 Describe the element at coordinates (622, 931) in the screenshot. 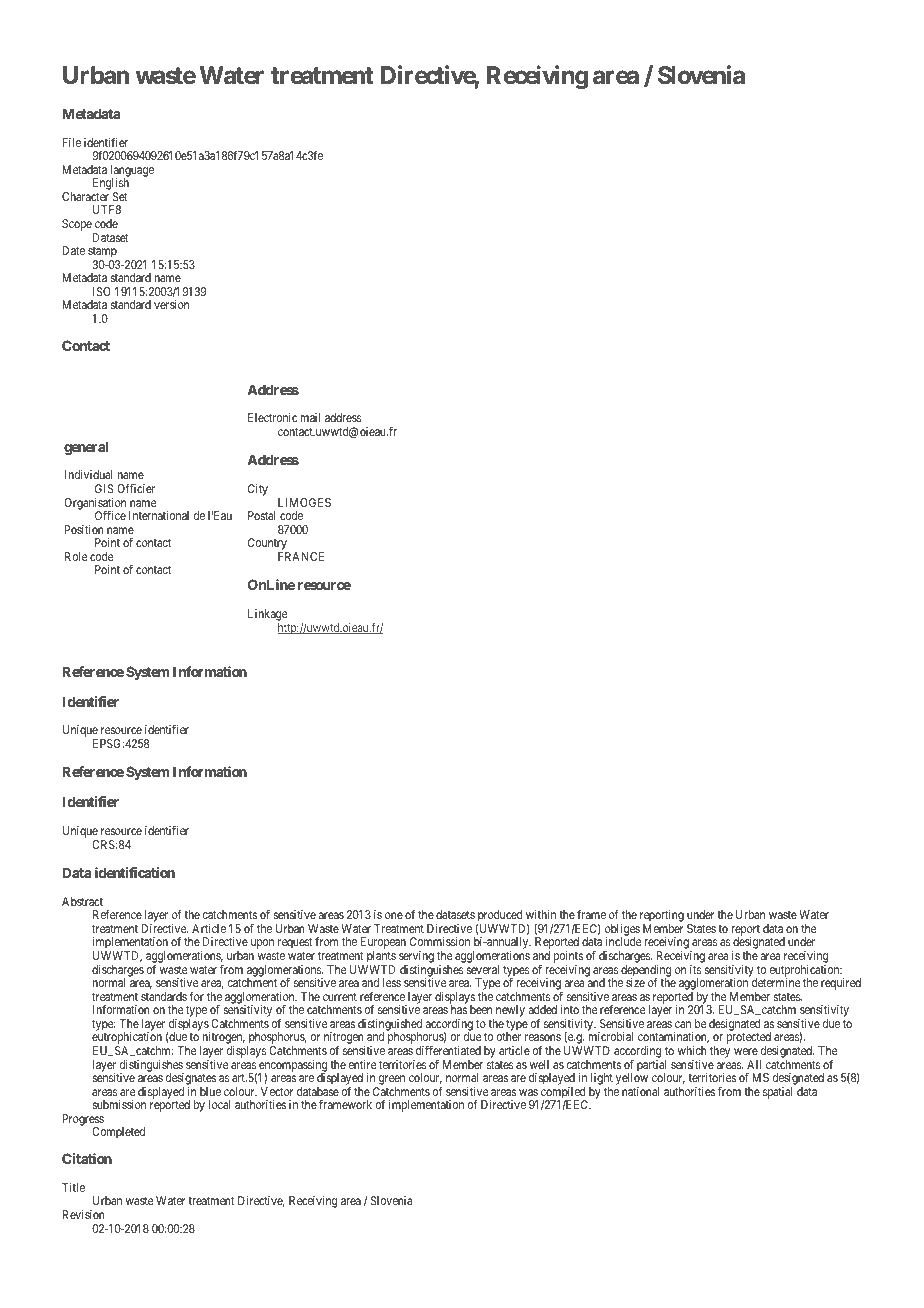

I see `obliges` at that location.
